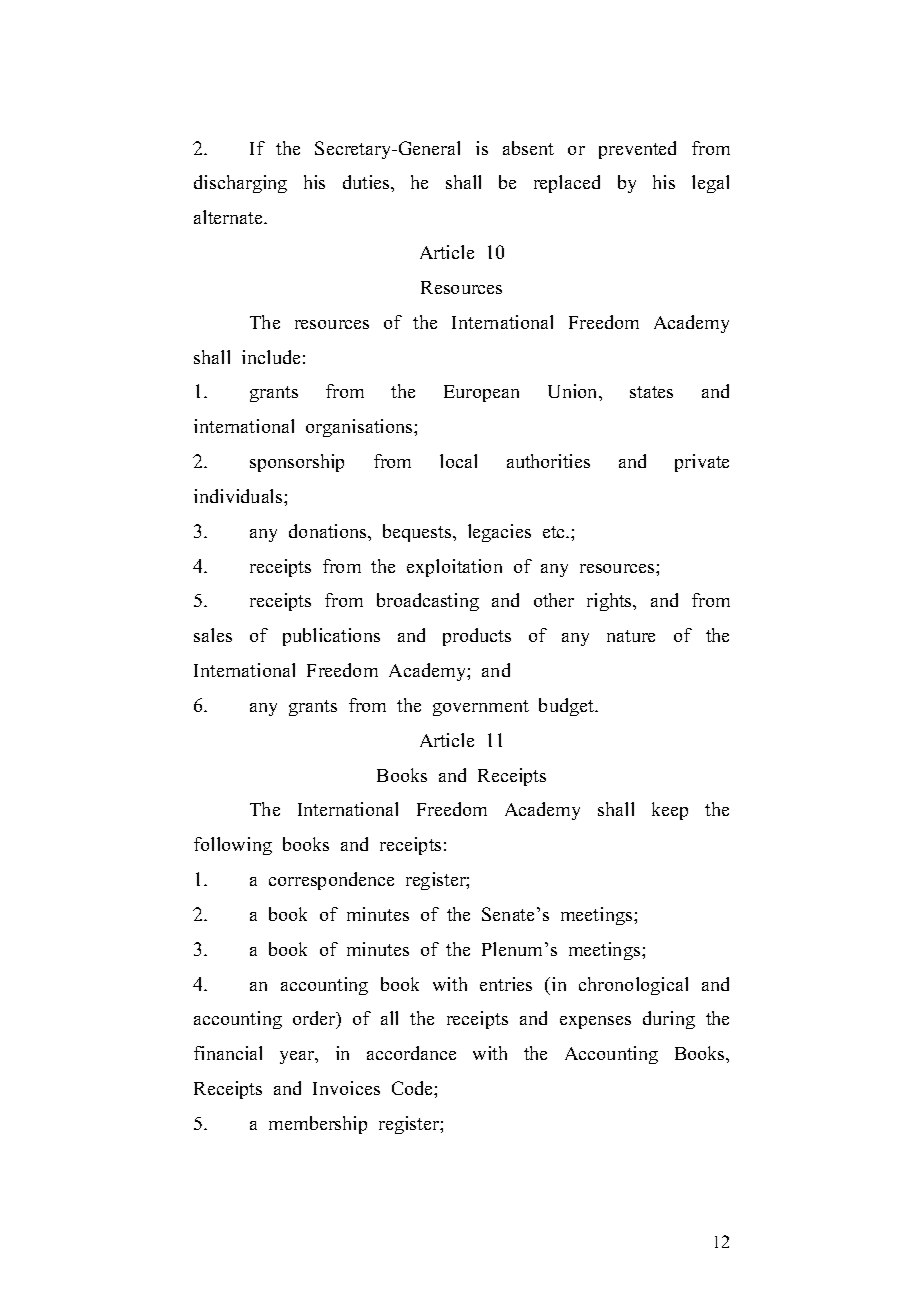 This screenshot has height=1308, width=924. I want to click on include, so click(271, 357).
